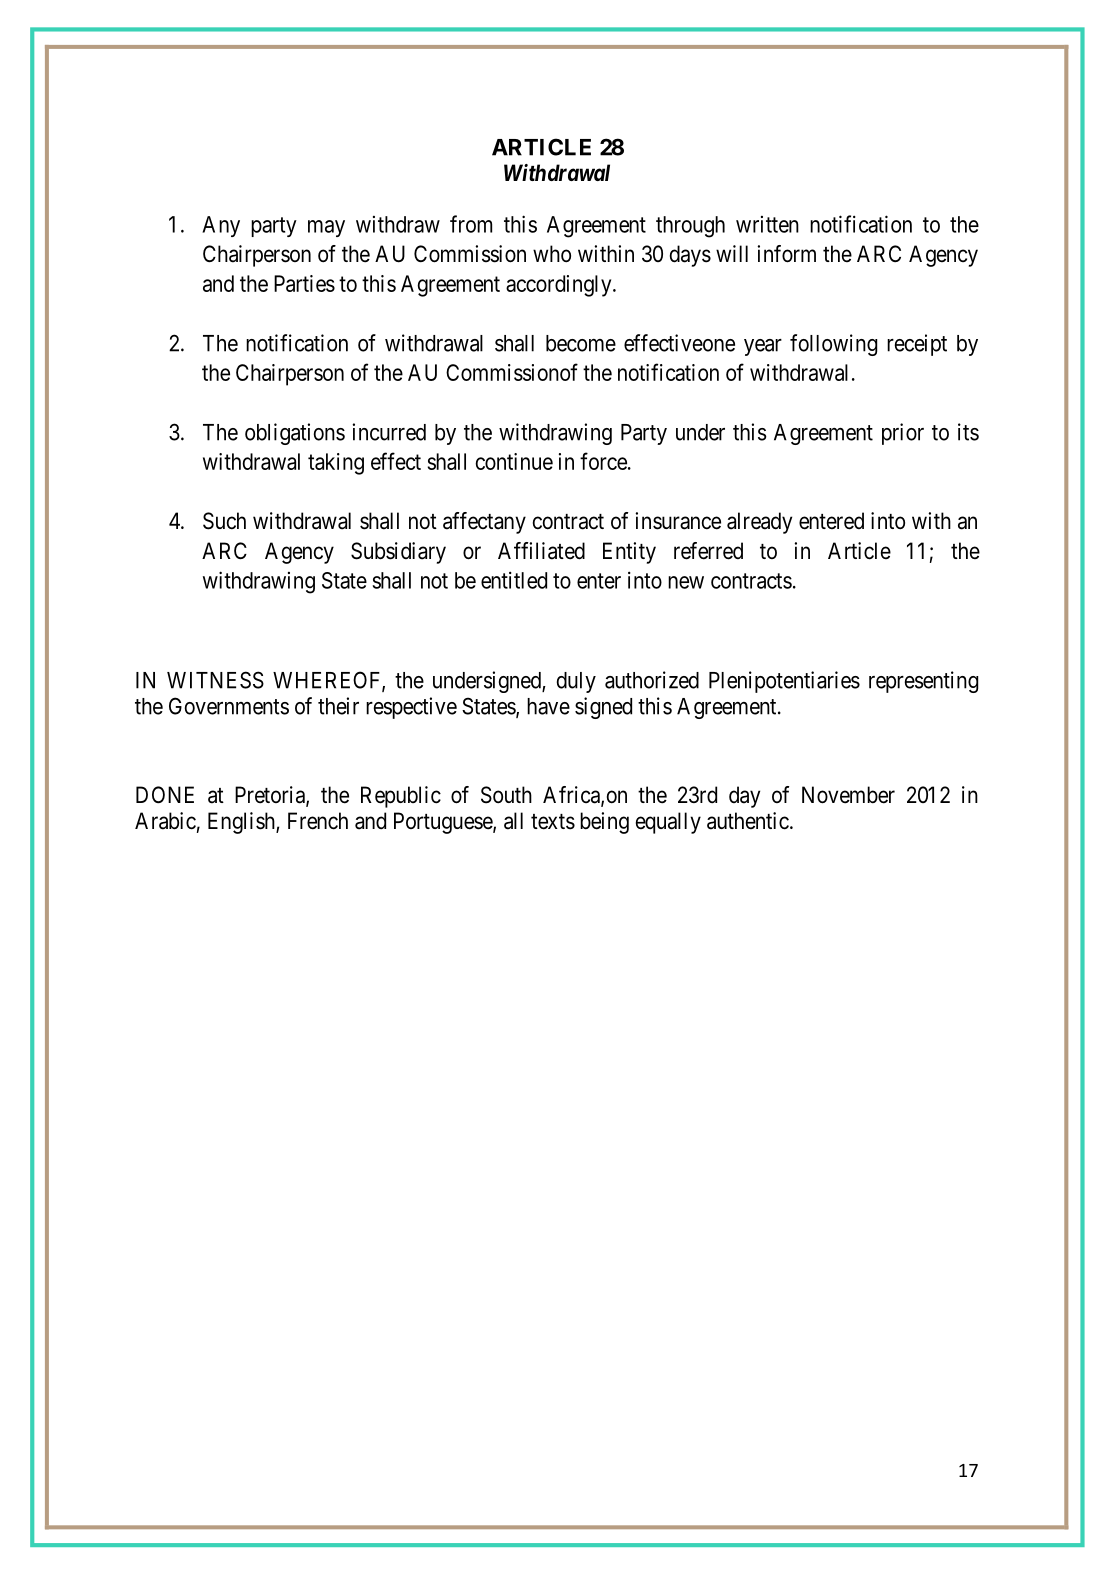 The width and height of the image is (1113, 1574). What do you see at coordinates (514, 580) in the image?
I see `entitled` at bounding box center [514, 580].
